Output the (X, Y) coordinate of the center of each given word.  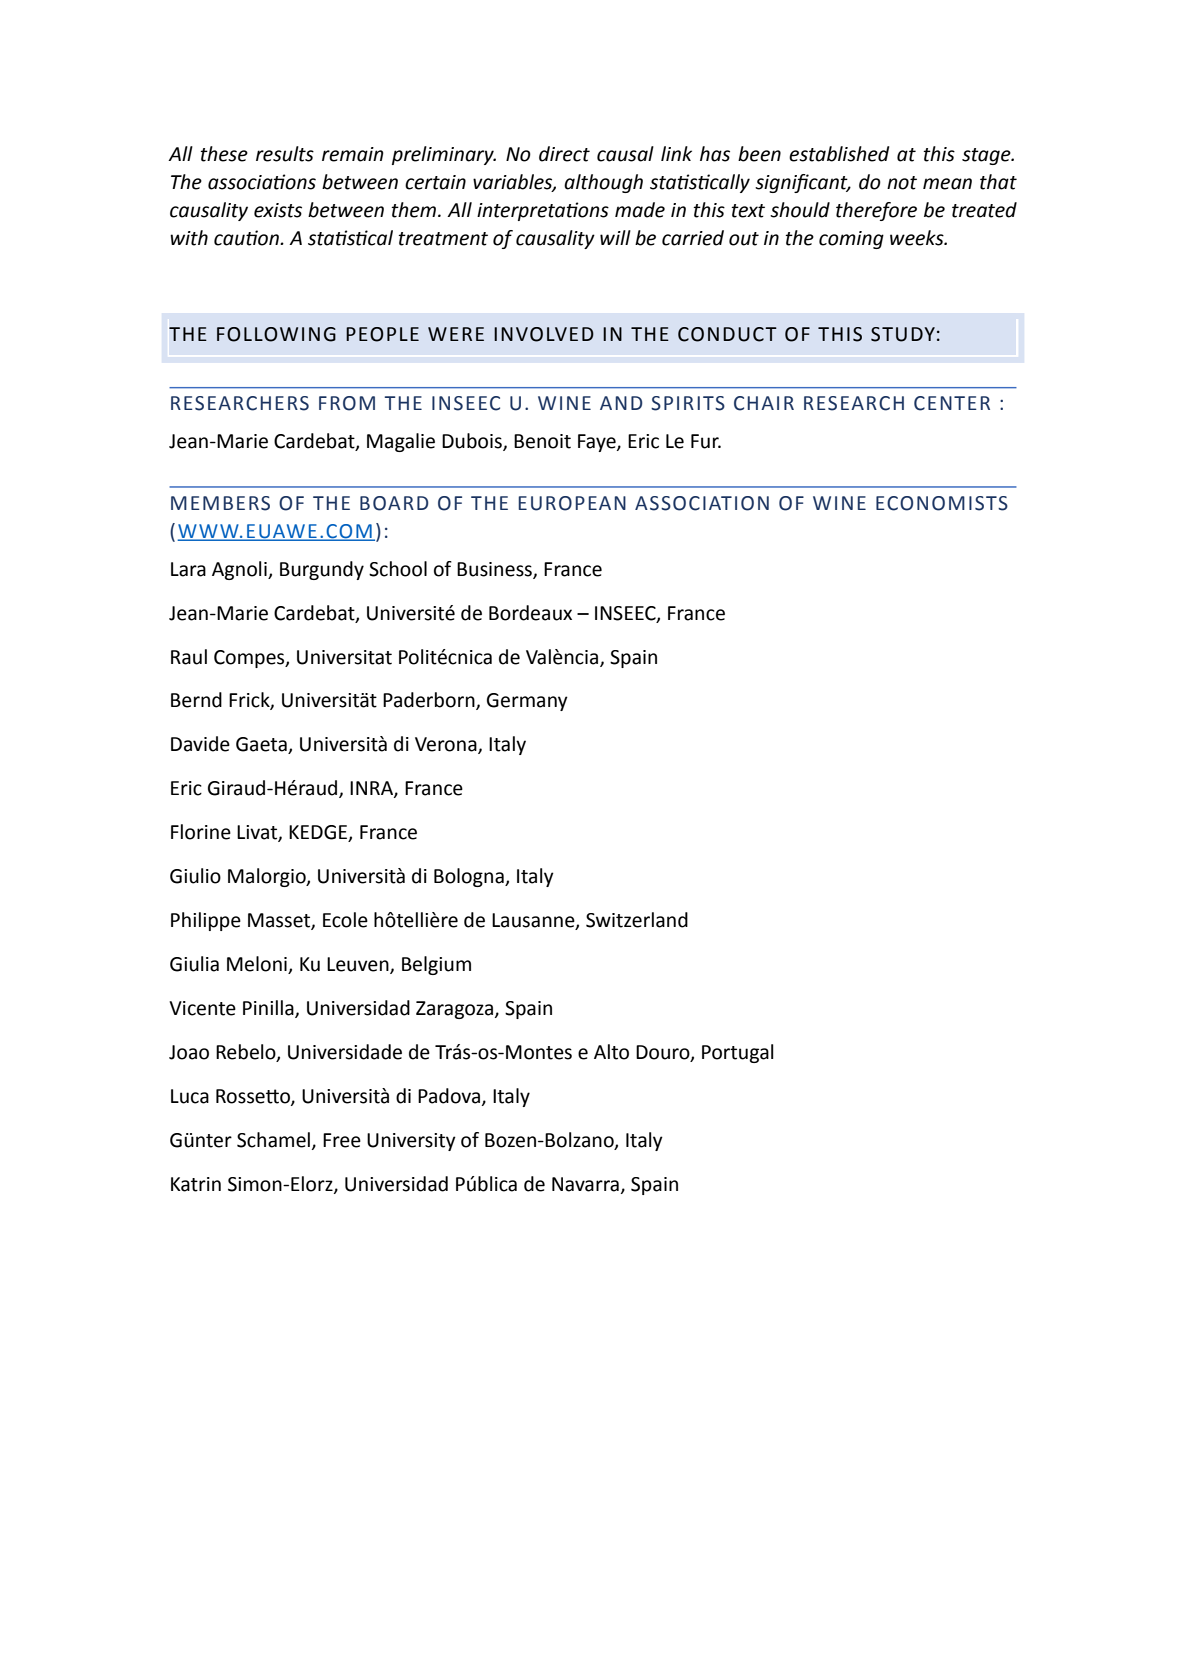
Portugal (738, 1053)
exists (278, 210)
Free (342, 1140)
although (603, 183)
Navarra (585, 1184)
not (902, 183)
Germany (527, 702)
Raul (189, 657)
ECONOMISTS (942, 503)
